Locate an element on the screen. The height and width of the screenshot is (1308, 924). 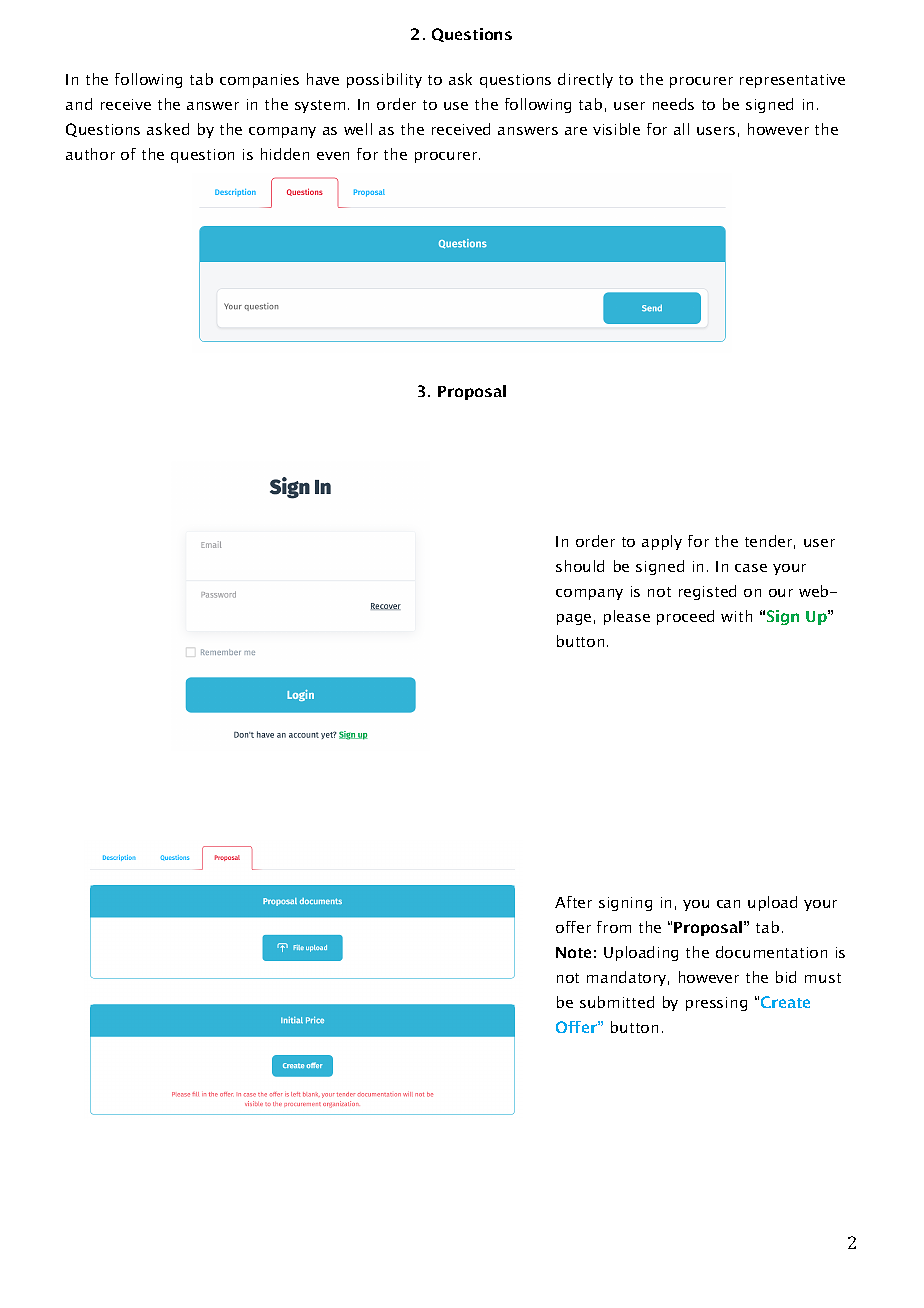
proceed is located at coordinates (685, 617).
